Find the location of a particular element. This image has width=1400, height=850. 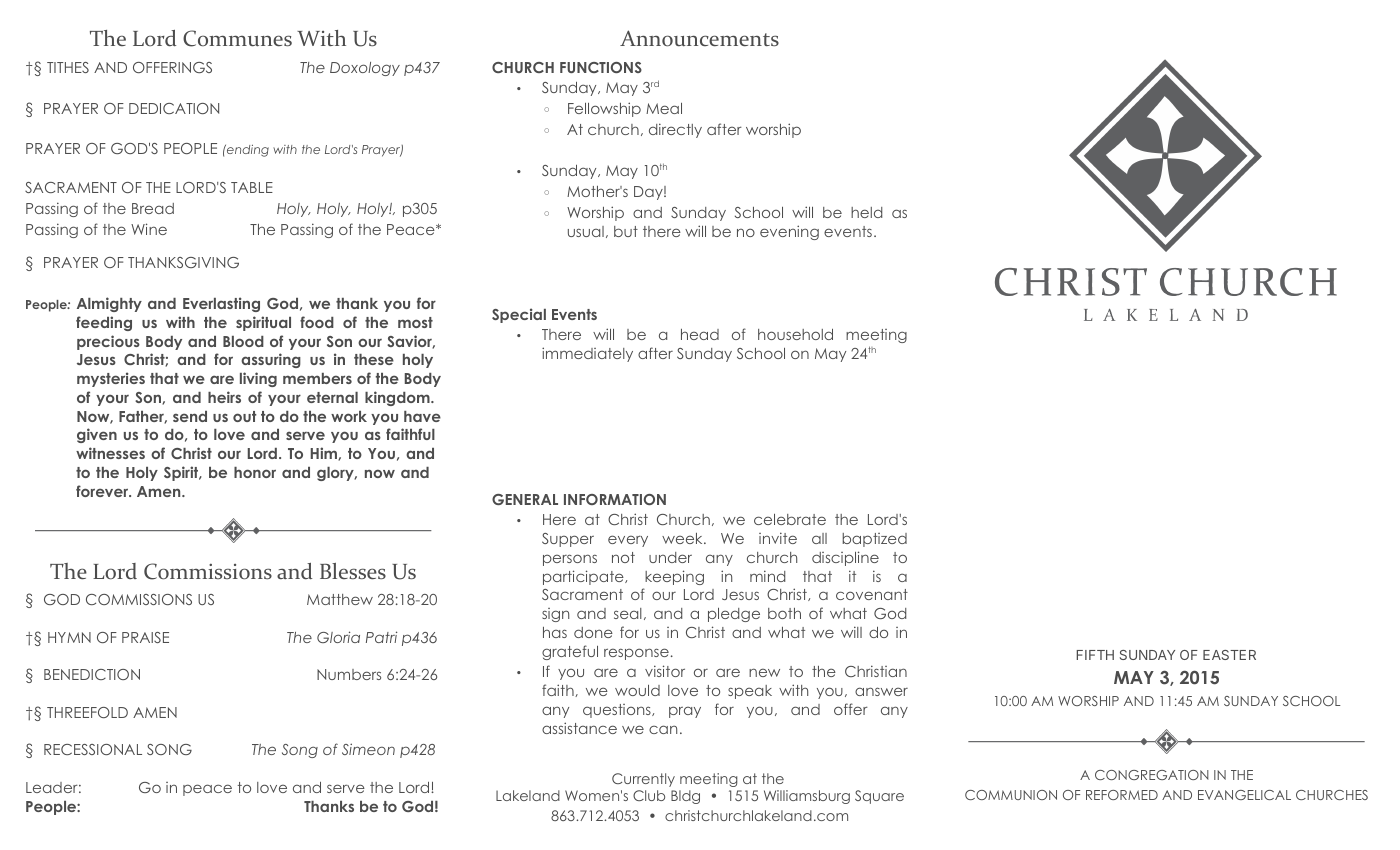

FUNCTIONS is located at coordinates (601, 67).
